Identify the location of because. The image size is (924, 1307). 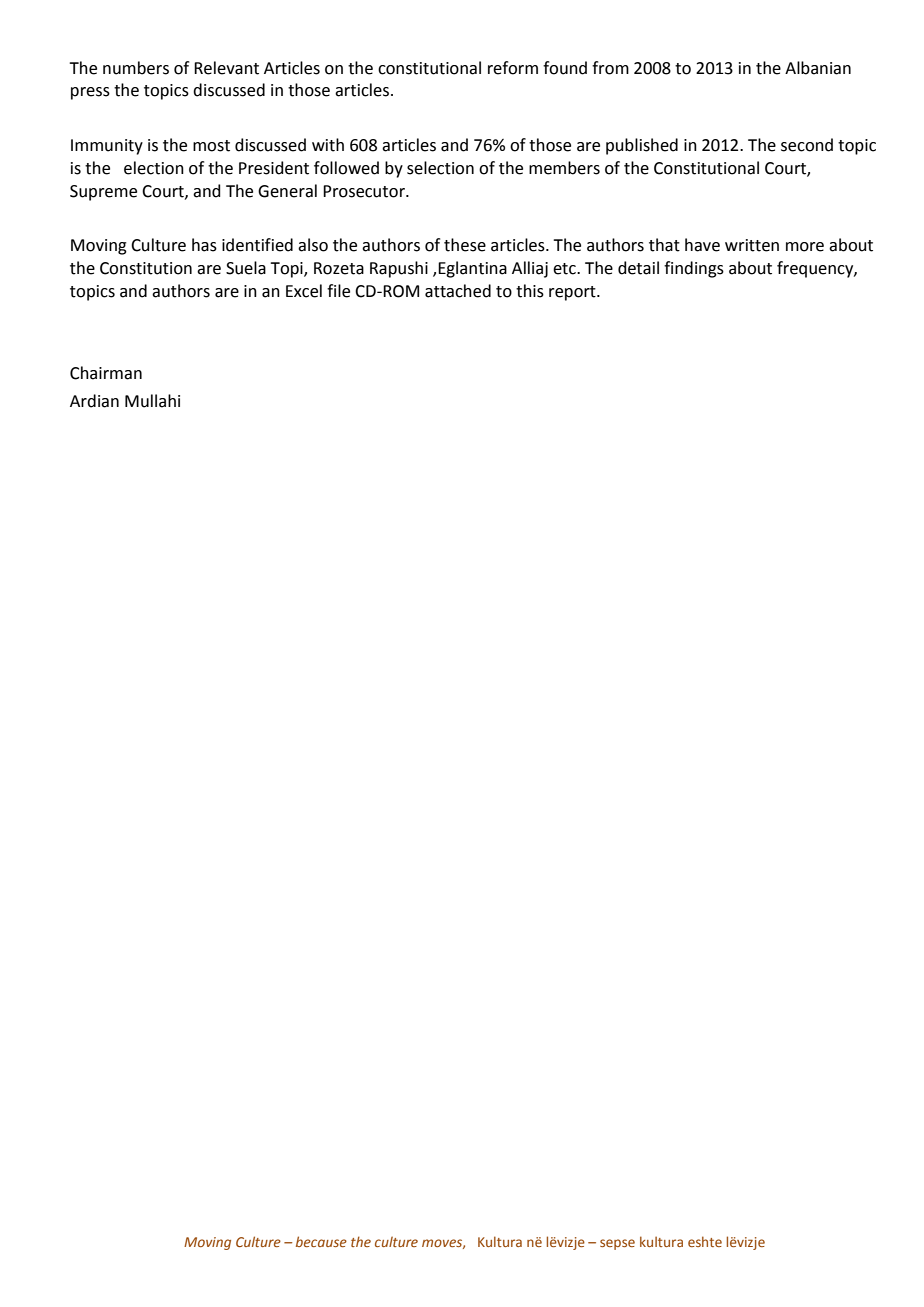
(321, 1241).
